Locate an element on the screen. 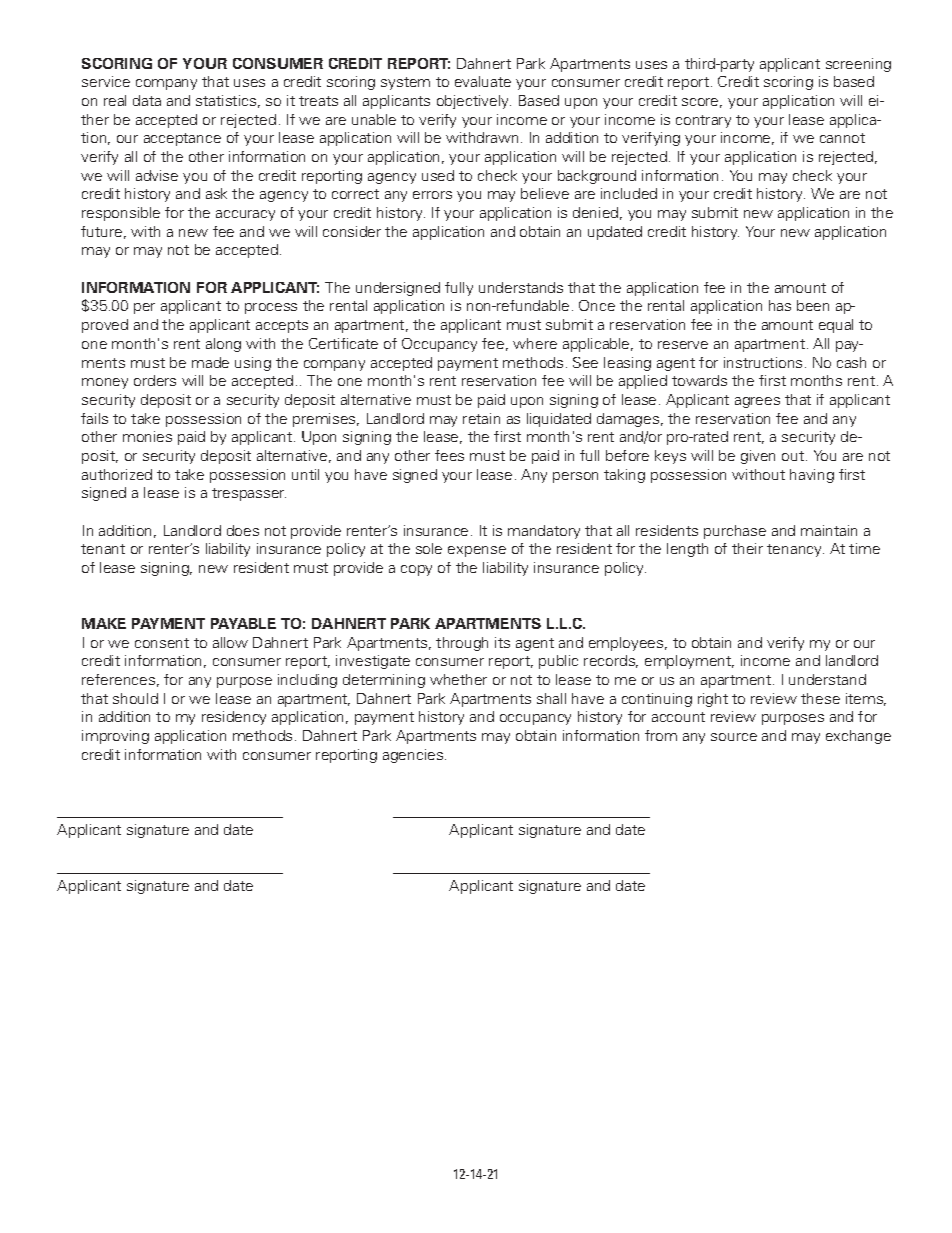 The width and height of the screenshot is (952, 1233). evaluate is located at coordinates (483, 81).
